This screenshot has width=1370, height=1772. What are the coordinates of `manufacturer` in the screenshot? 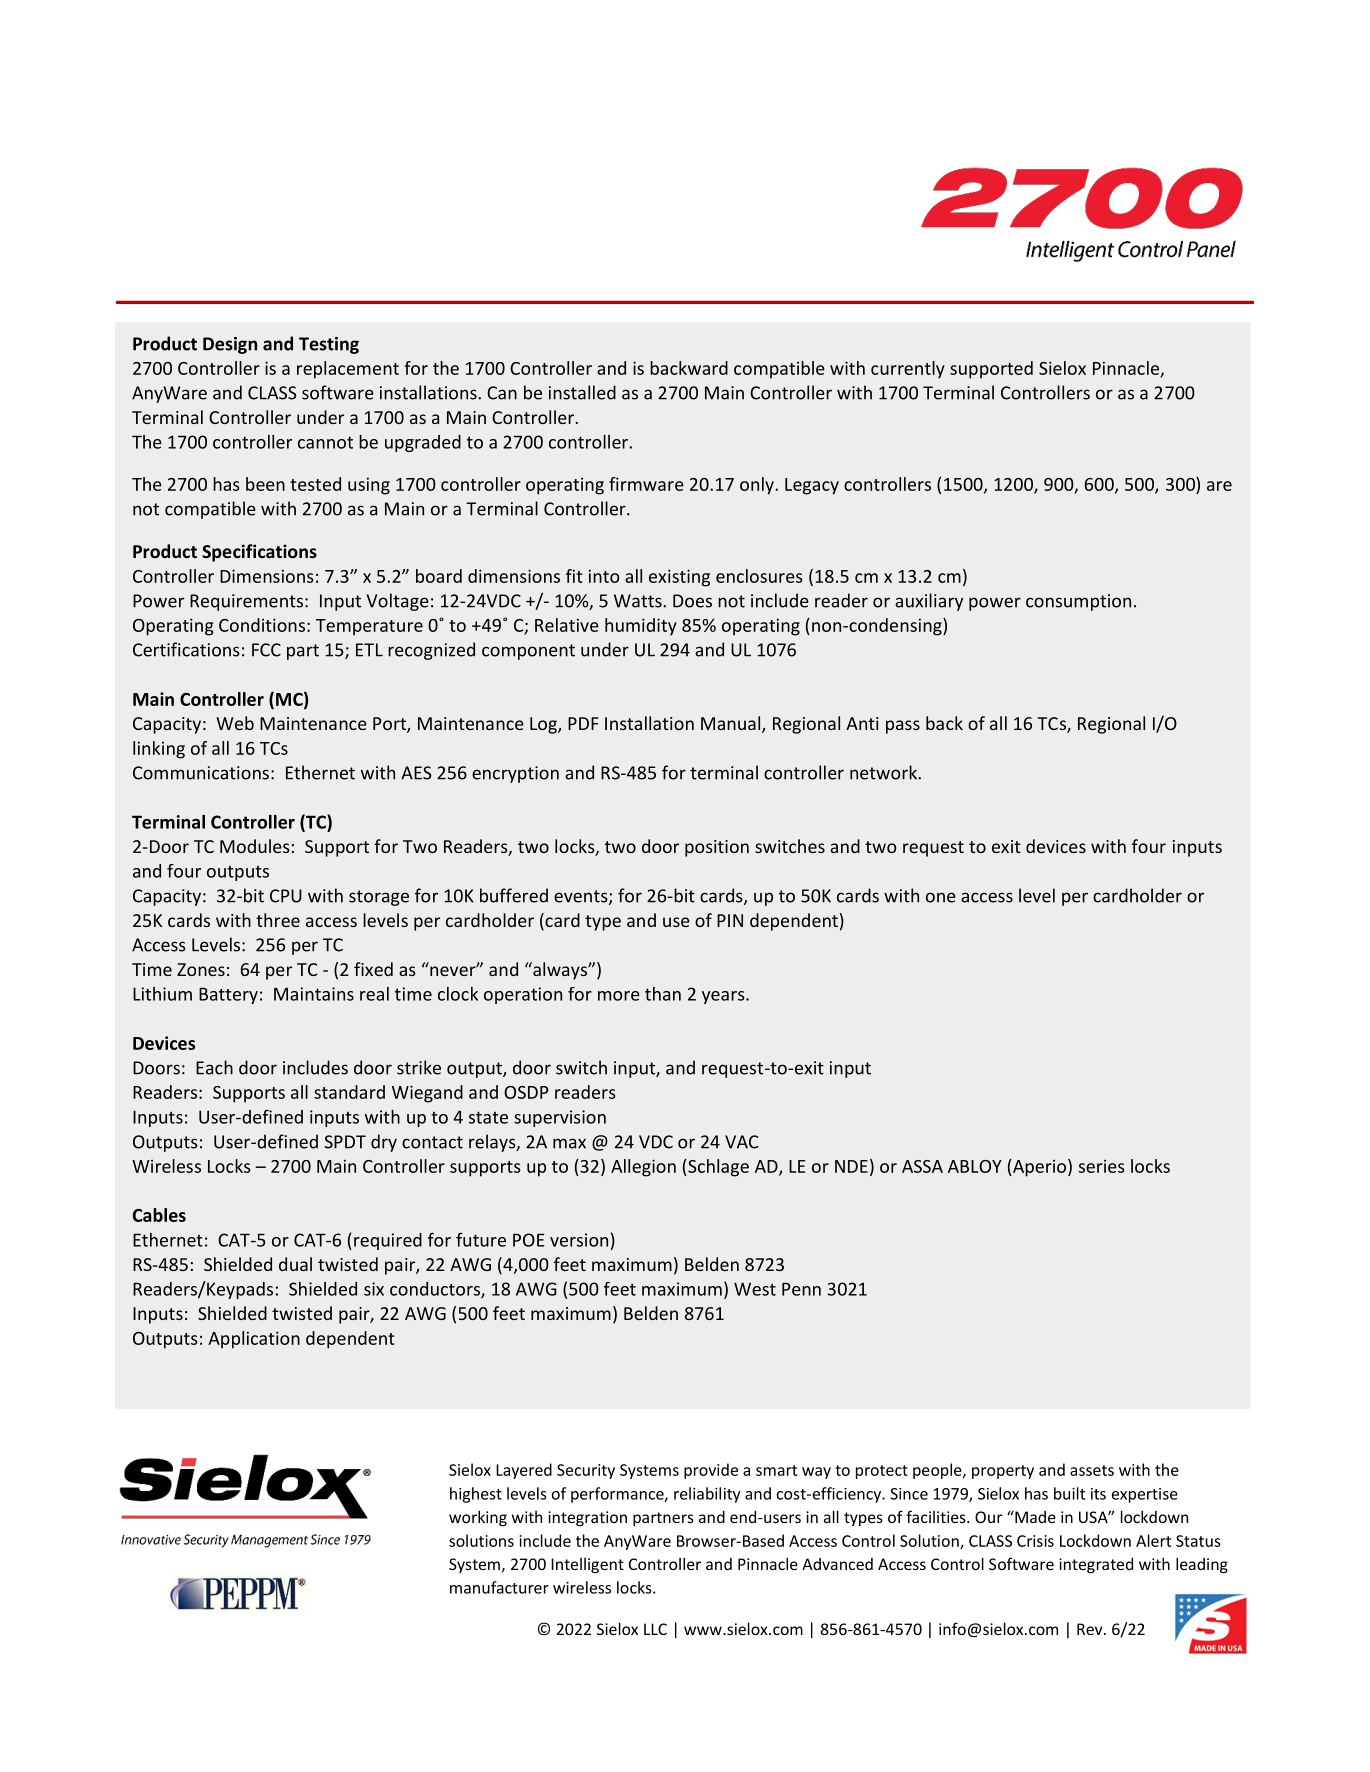 It's located at (499, 1587).
